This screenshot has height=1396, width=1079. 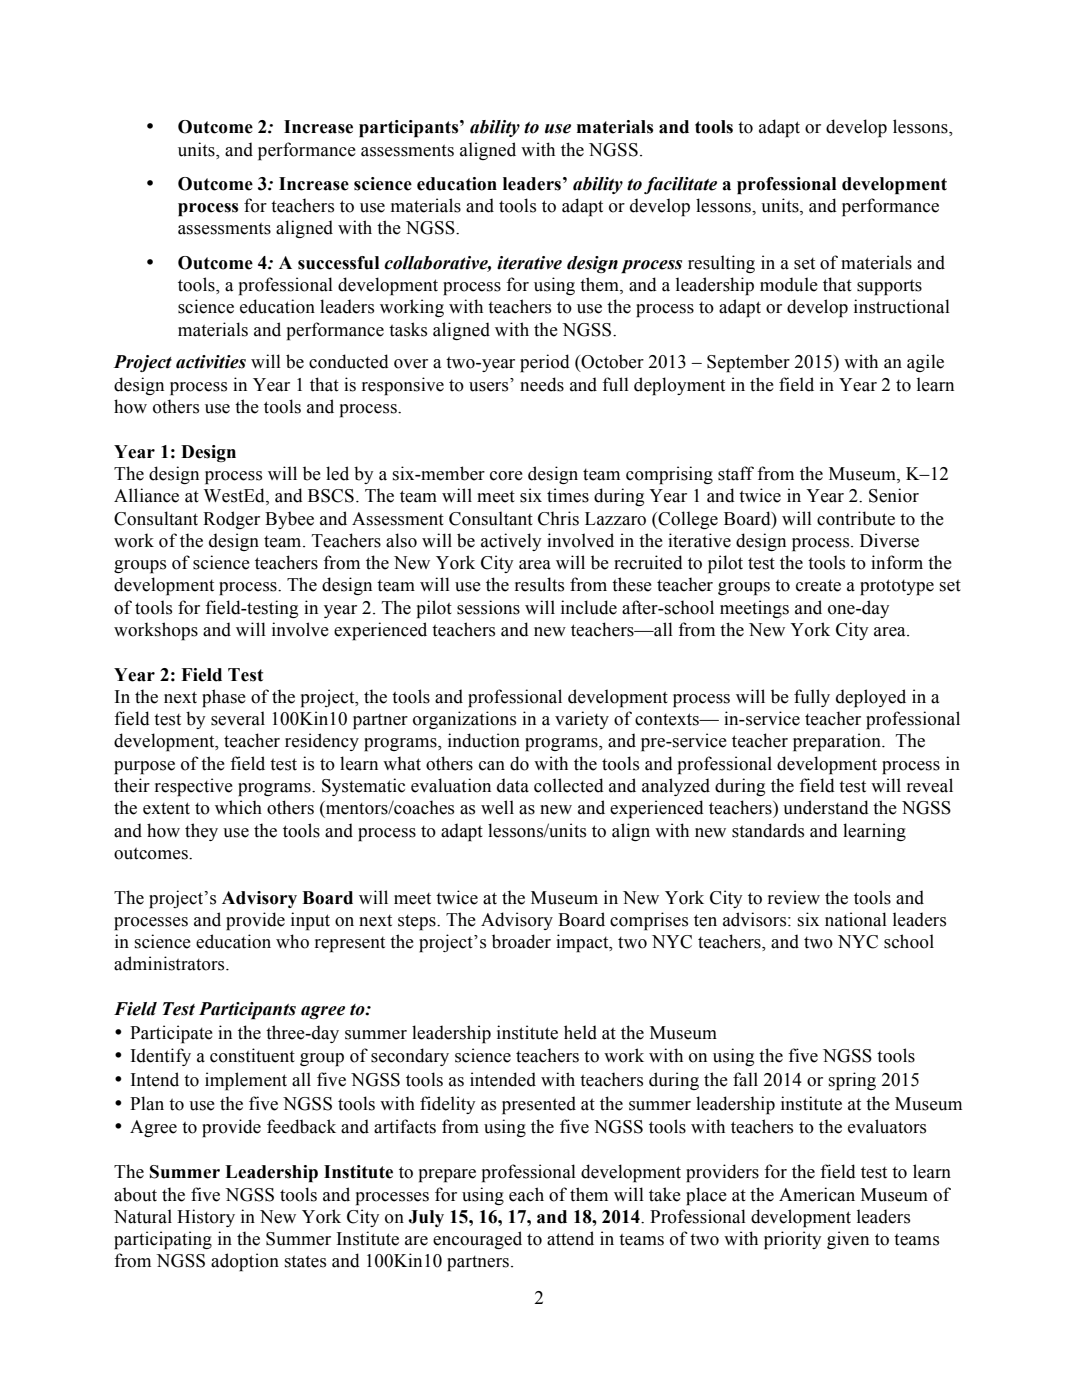 I want to click on review, so click(x=794, y=897).
